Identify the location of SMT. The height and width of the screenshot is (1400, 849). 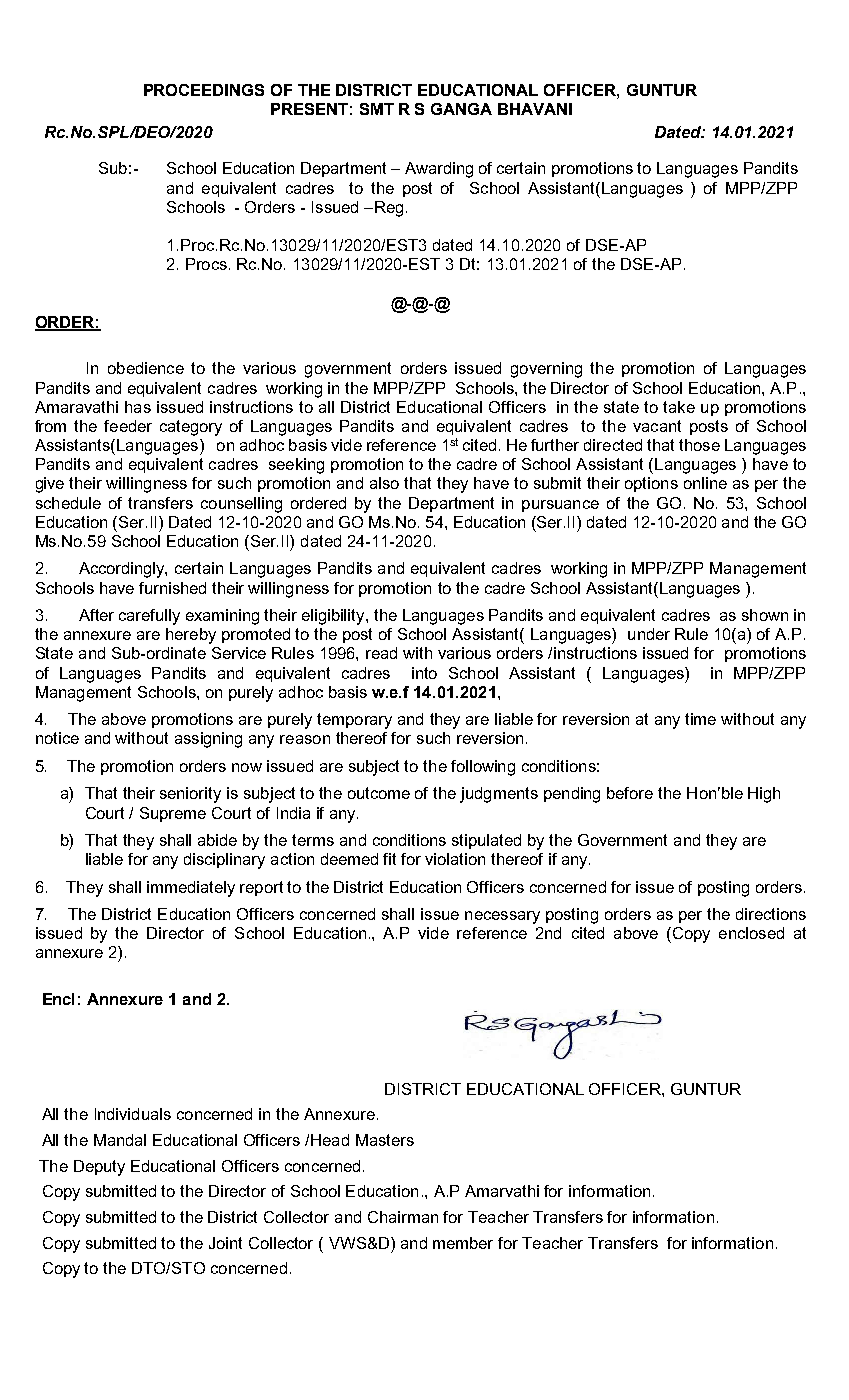
(377, 109).
